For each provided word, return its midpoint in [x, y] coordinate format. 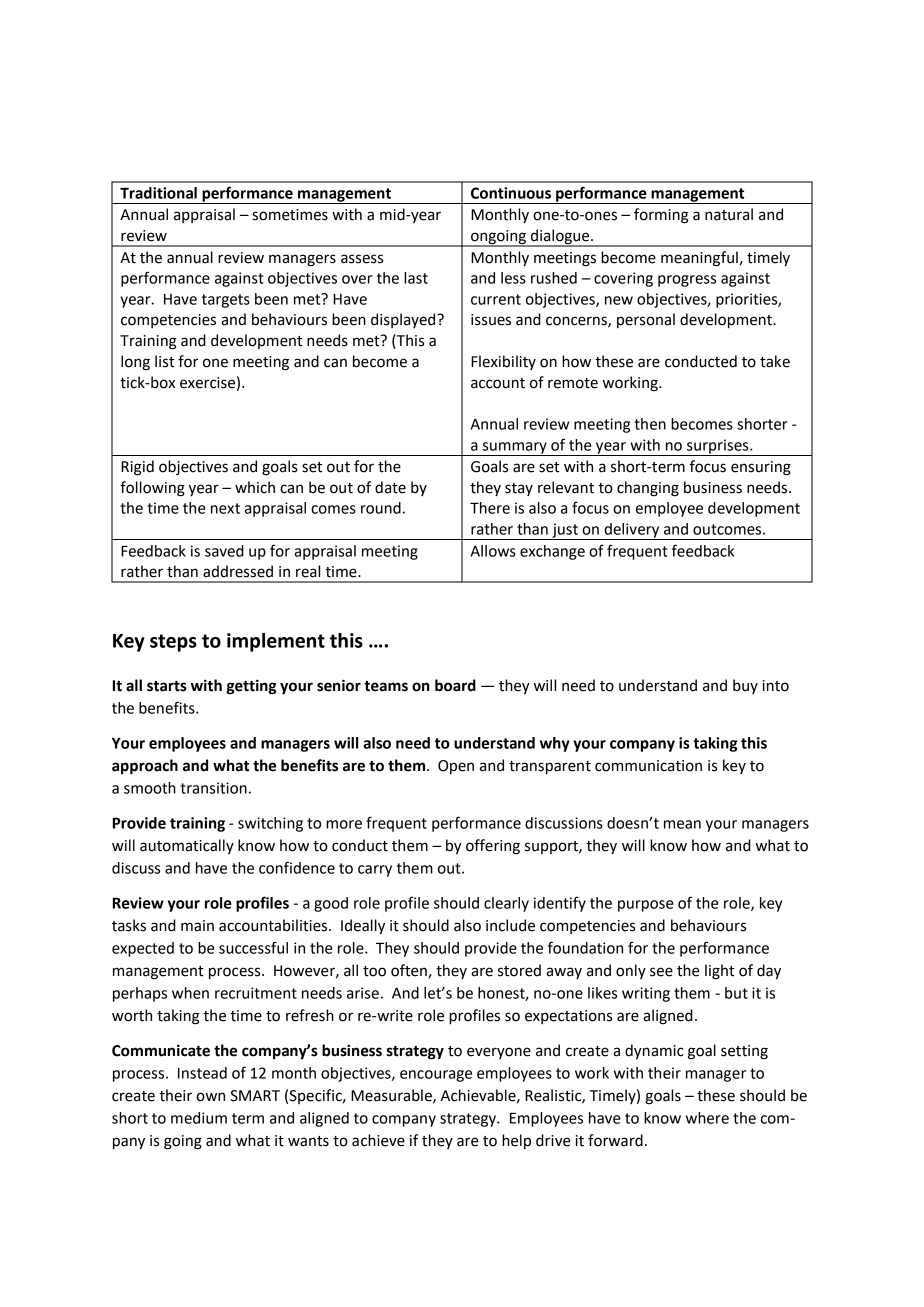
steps [173, 643]
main [197, 926]
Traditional [158, 193]
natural [729, 214]
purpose [645, 906]
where [707, 1118]
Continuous [511, 193]
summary [514, 449]
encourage [436, 1076]
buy [745, 686]
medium [199, 1118]
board [455, 685]
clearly [506, 904]
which [255, 487]
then [650, 424]
